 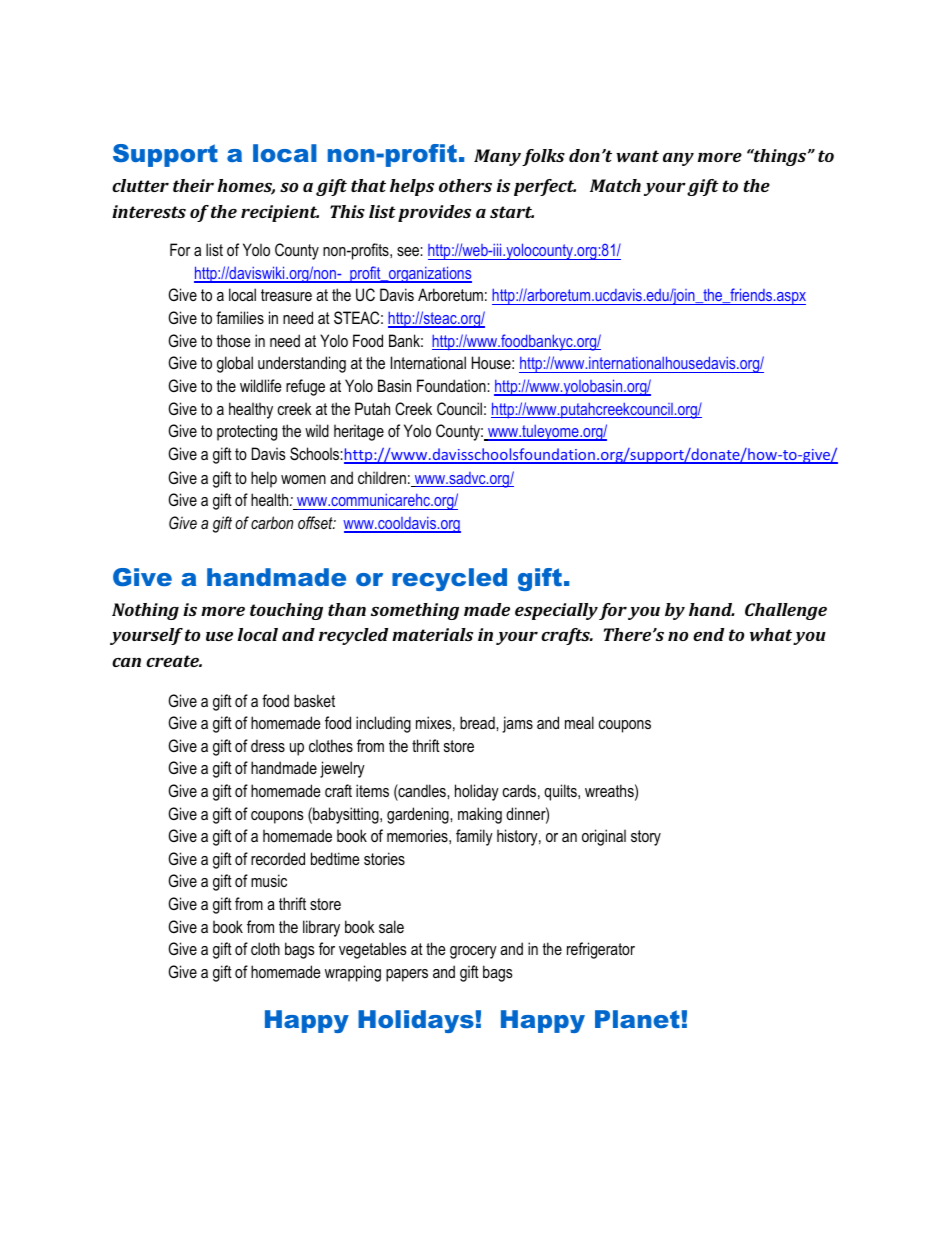 What do you see at coordinates (415, 611) in the screenshot?
I see `something` at bounding box center [415, 611].
